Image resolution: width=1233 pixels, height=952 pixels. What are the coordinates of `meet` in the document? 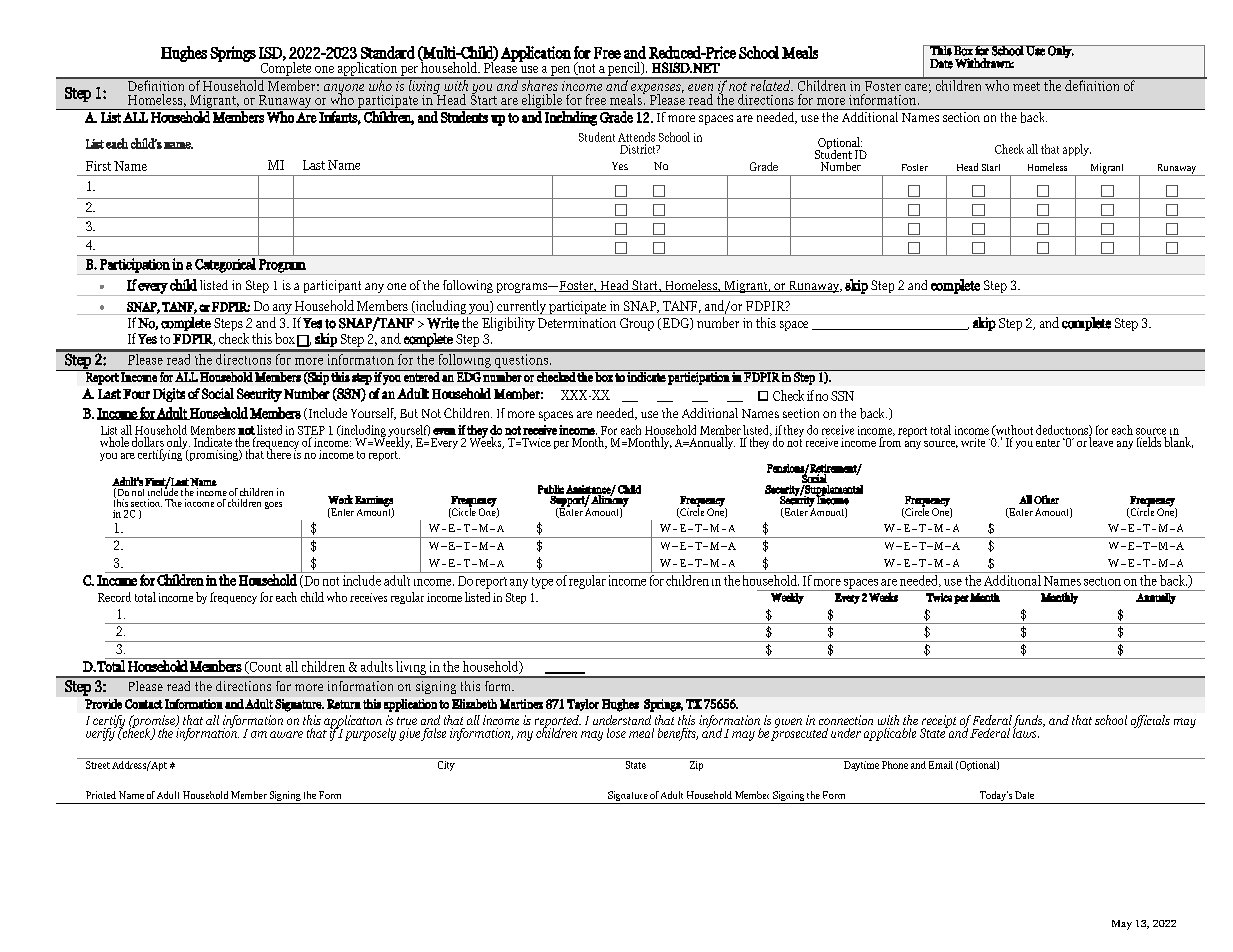 It's located at (1026, 86).
